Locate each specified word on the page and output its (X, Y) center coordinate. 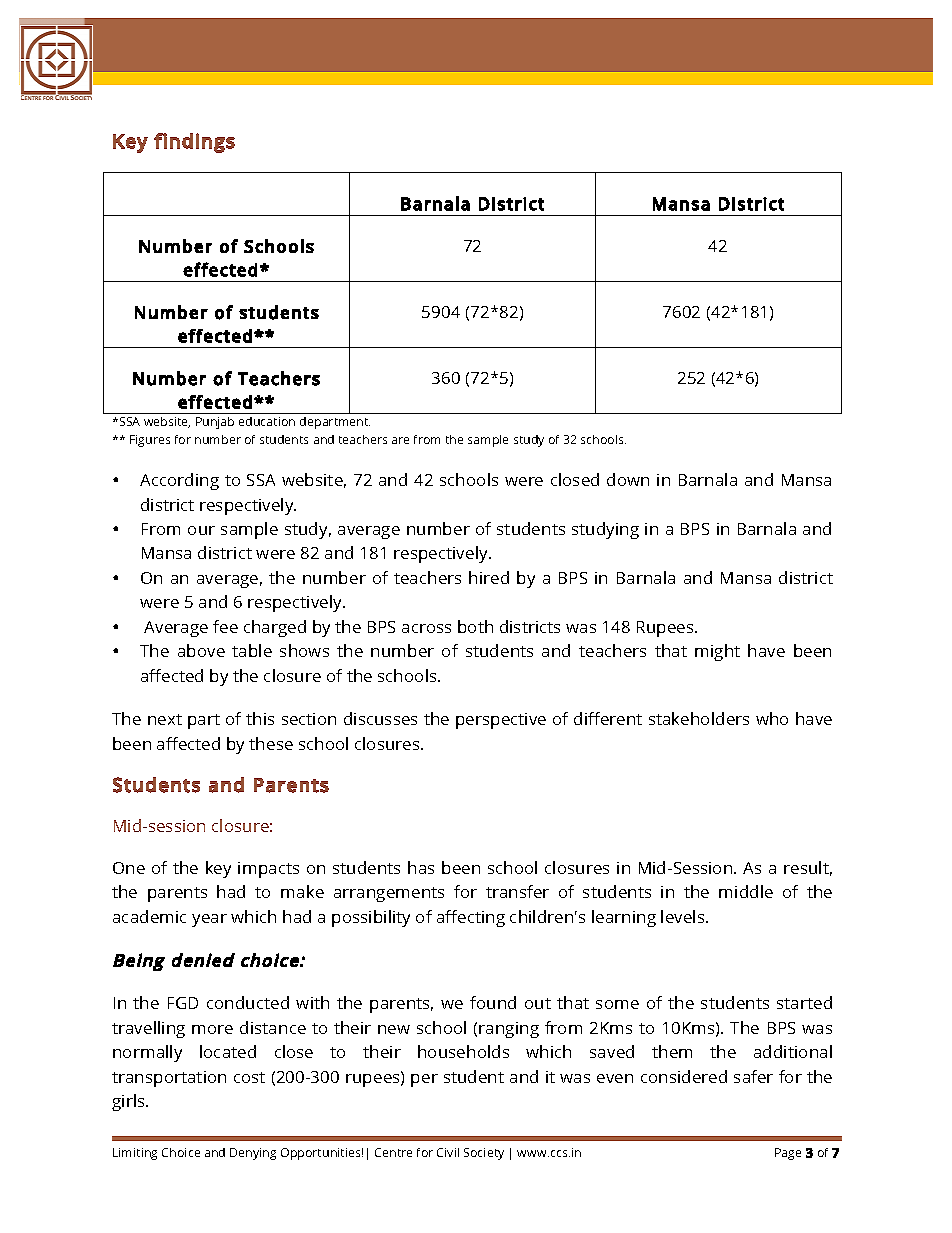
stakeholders (699, 718)
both (475, 626)
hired (489, 577)
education (267, 421)
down (628, 479)
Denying (253, 1154)
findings (194, 143)
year (209, 920)
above (201, 650)
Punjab (215, 423)
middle (746, 891)
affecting (471, 918)
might (717, 652)
